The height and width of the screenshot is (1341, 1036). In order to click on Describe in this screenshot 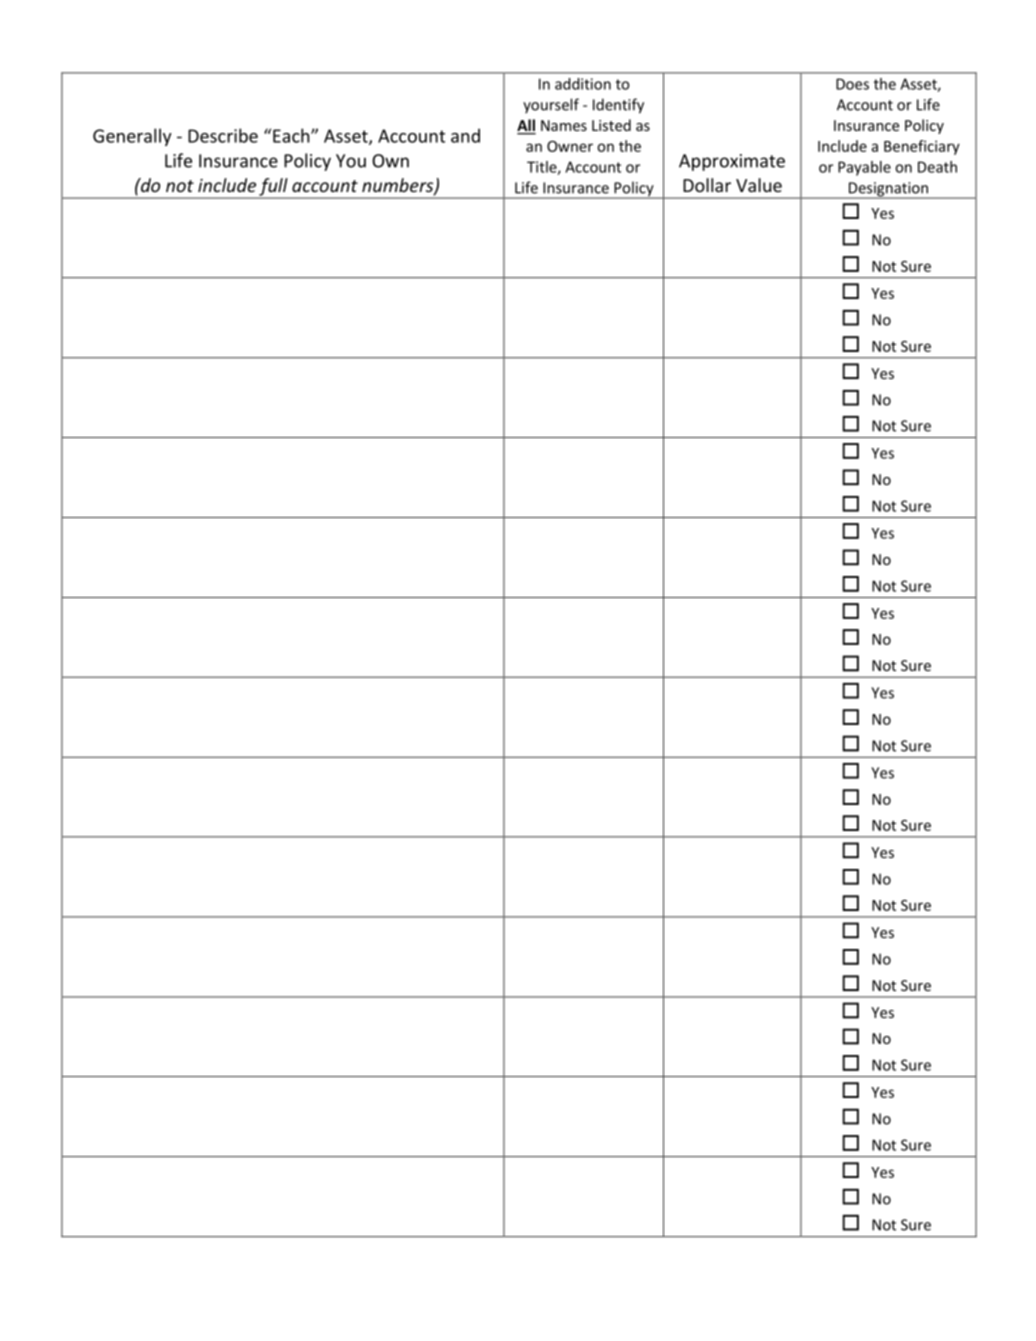, I will do `click(223, 135)`.
